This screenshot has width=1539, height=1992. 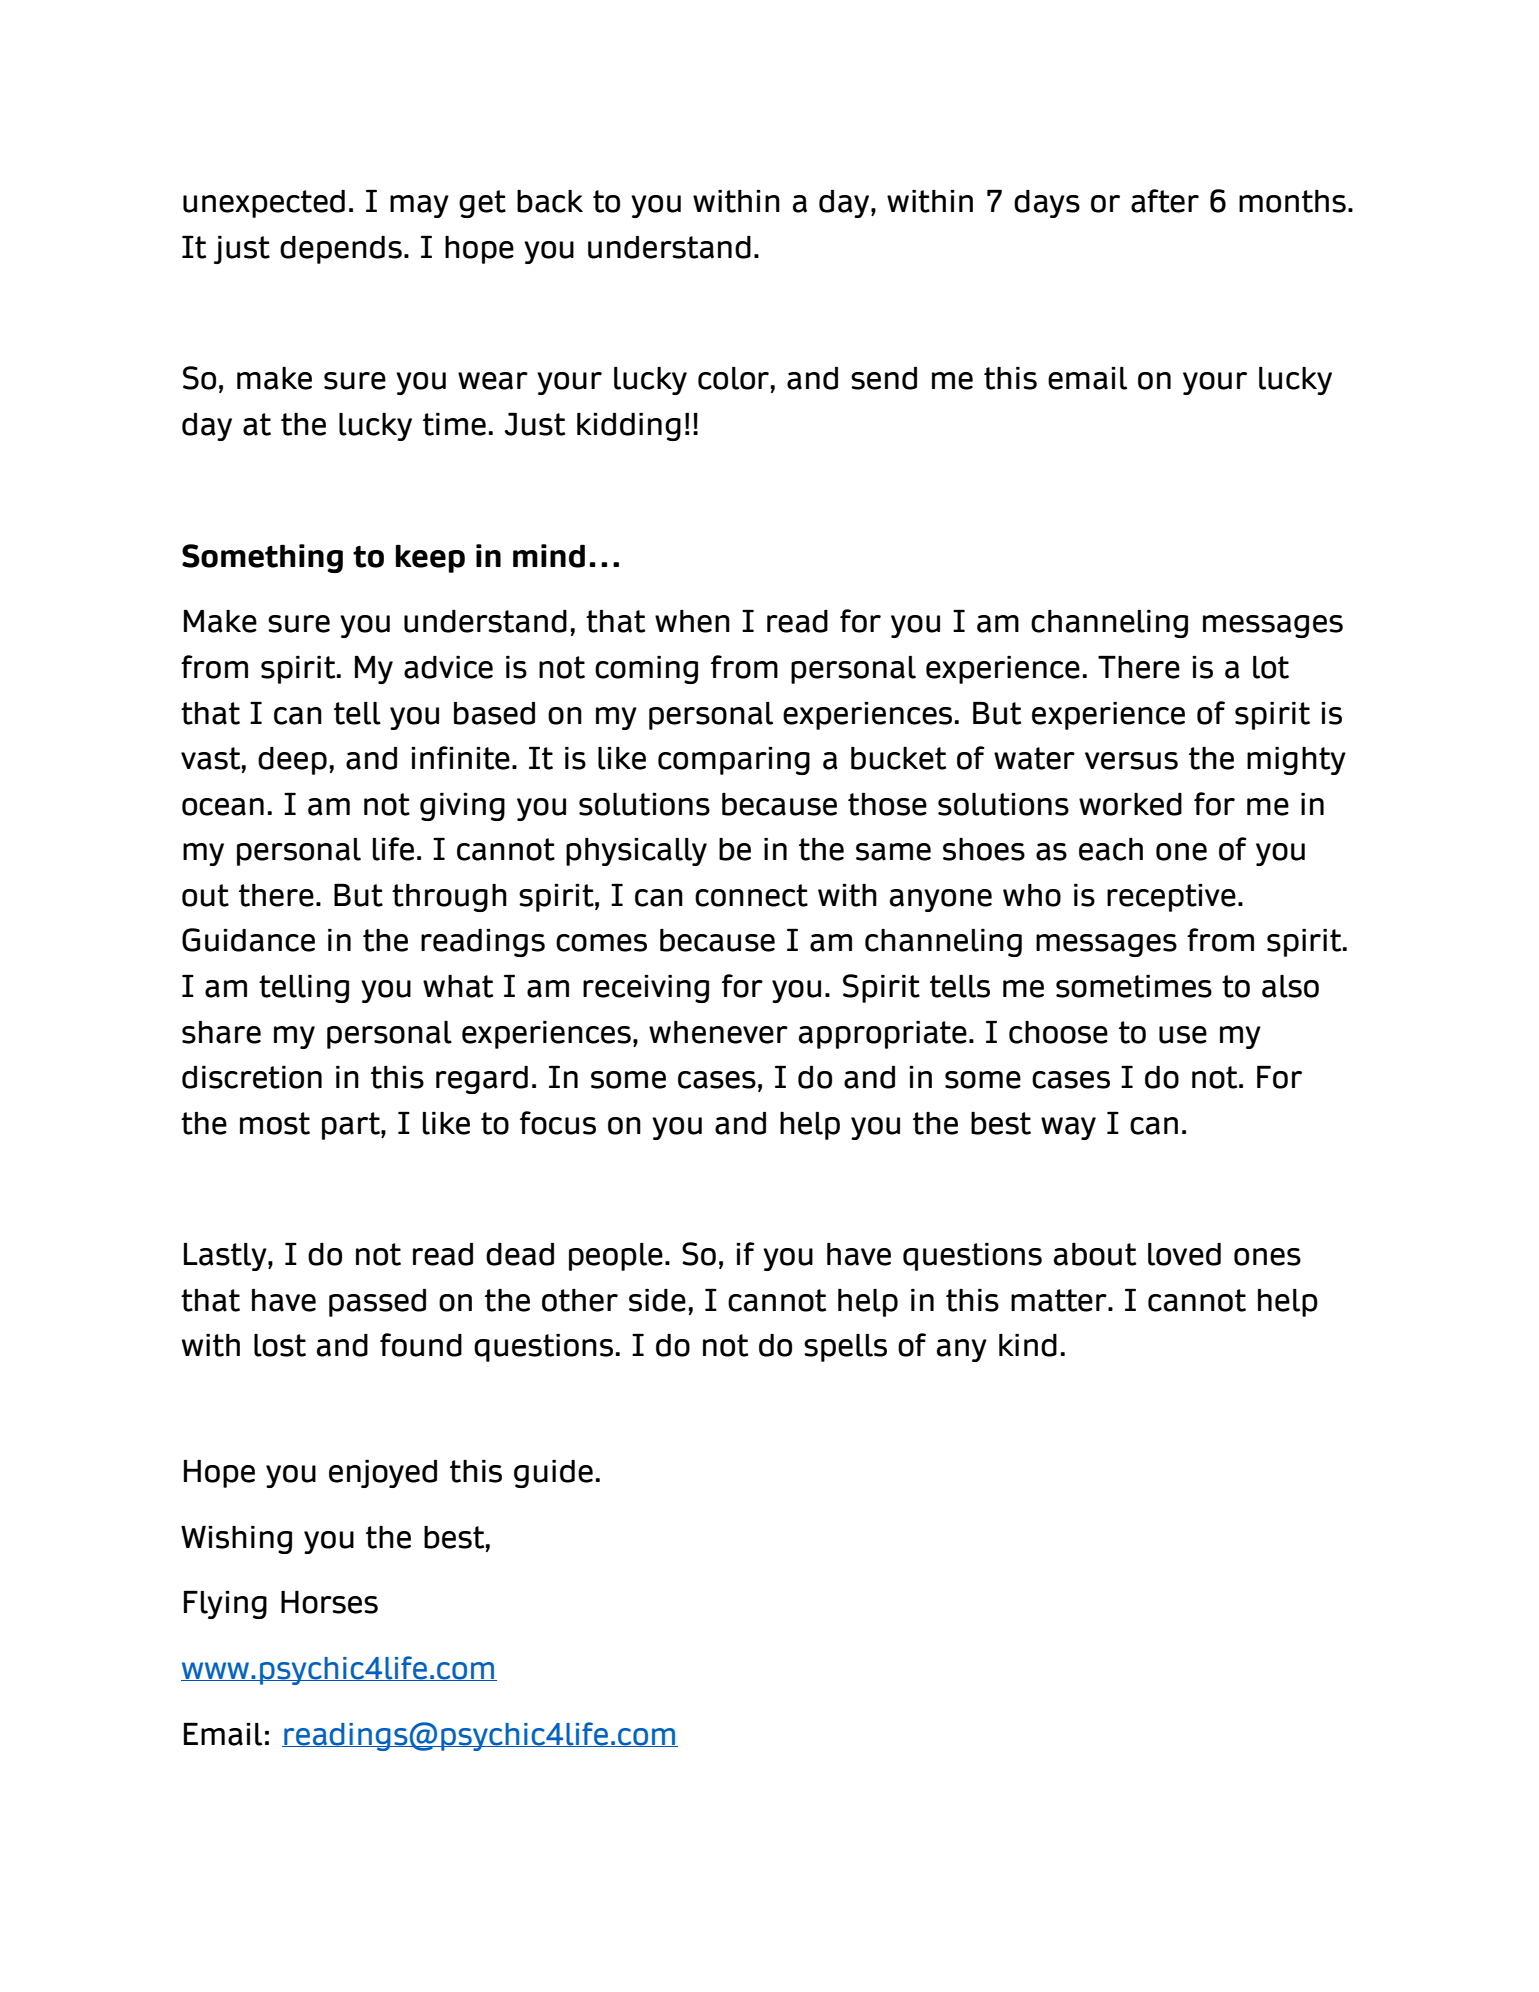 What do you see at coordinates (329, 1602) in the screenshot?
I see `Horses` at bounding box center [329, 1602].
